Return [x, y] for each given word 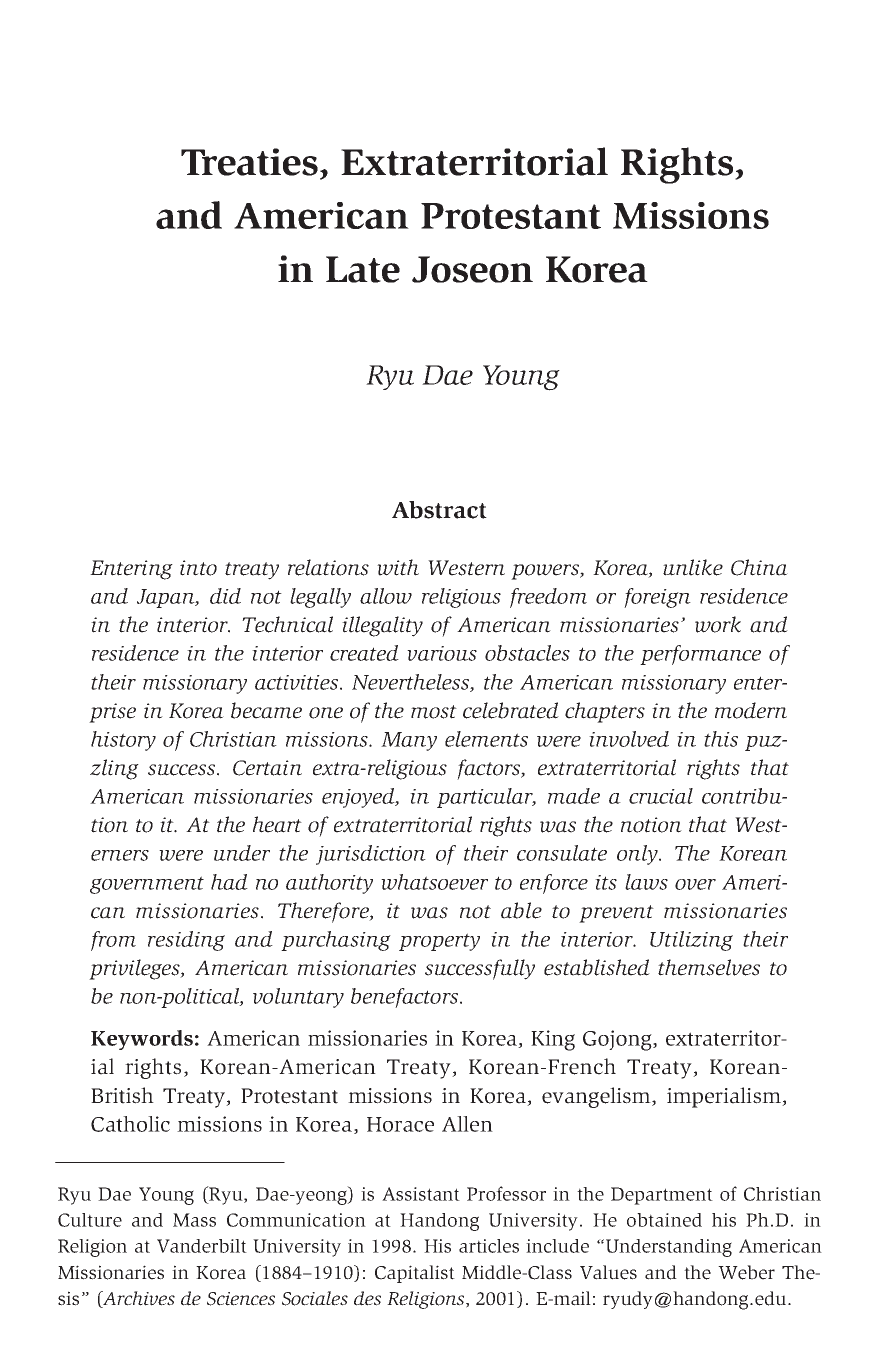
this [721, 739]
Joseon [472, 269]
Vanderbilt [202, 1246]
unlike [693, 567]
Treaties [249, 162]
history [123, 741]
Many [409, 741]
